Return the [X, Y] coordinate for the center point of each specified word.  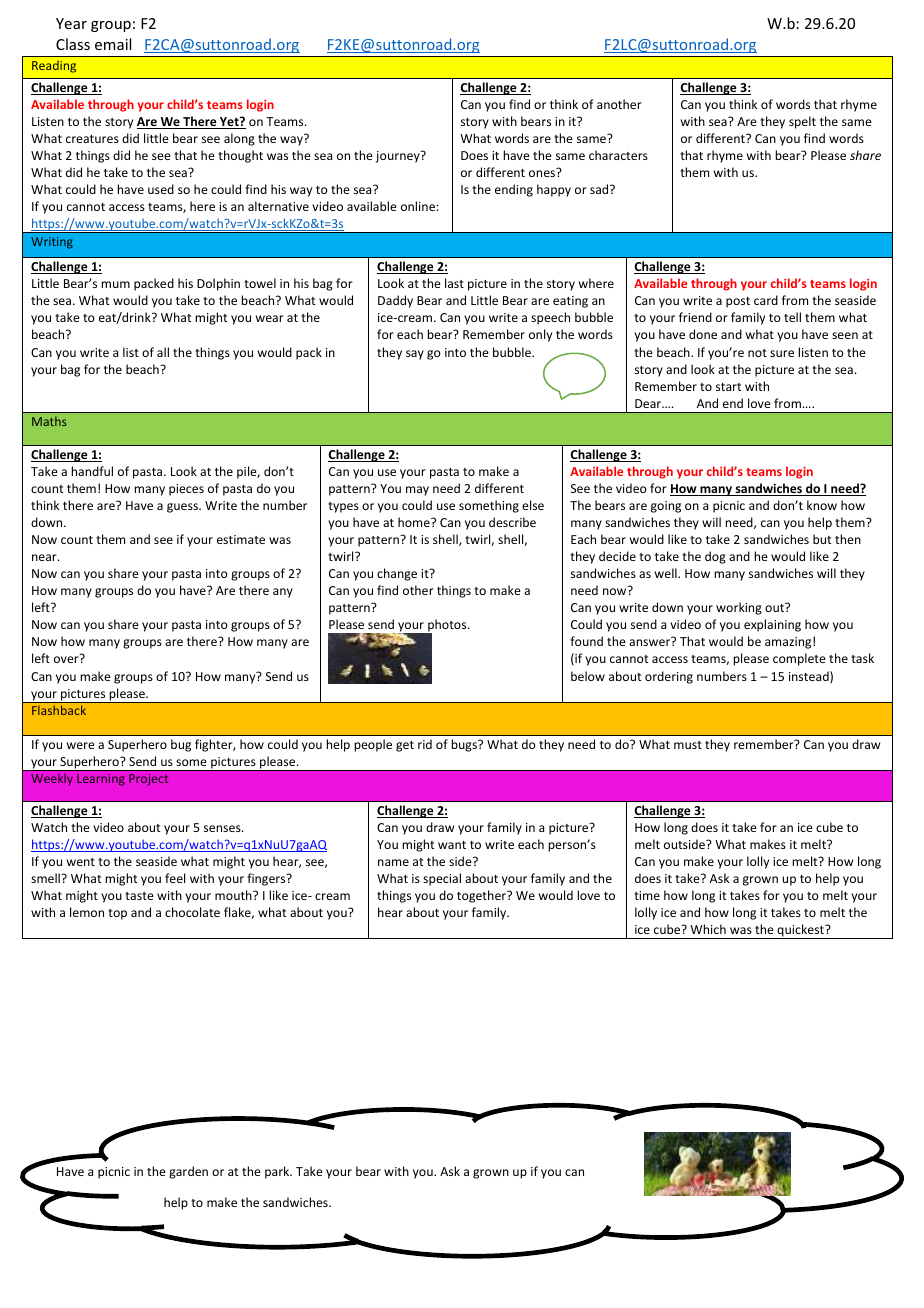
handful [92, 471]
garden [188, 1172]
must [688, 745]
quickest [800, 931]
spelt [802, 122]
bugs [465, 745]
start [728, 387]
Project [148, 780]
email [113, 44]
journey [399, 157]
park [278, 1172]
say [415, 355]
